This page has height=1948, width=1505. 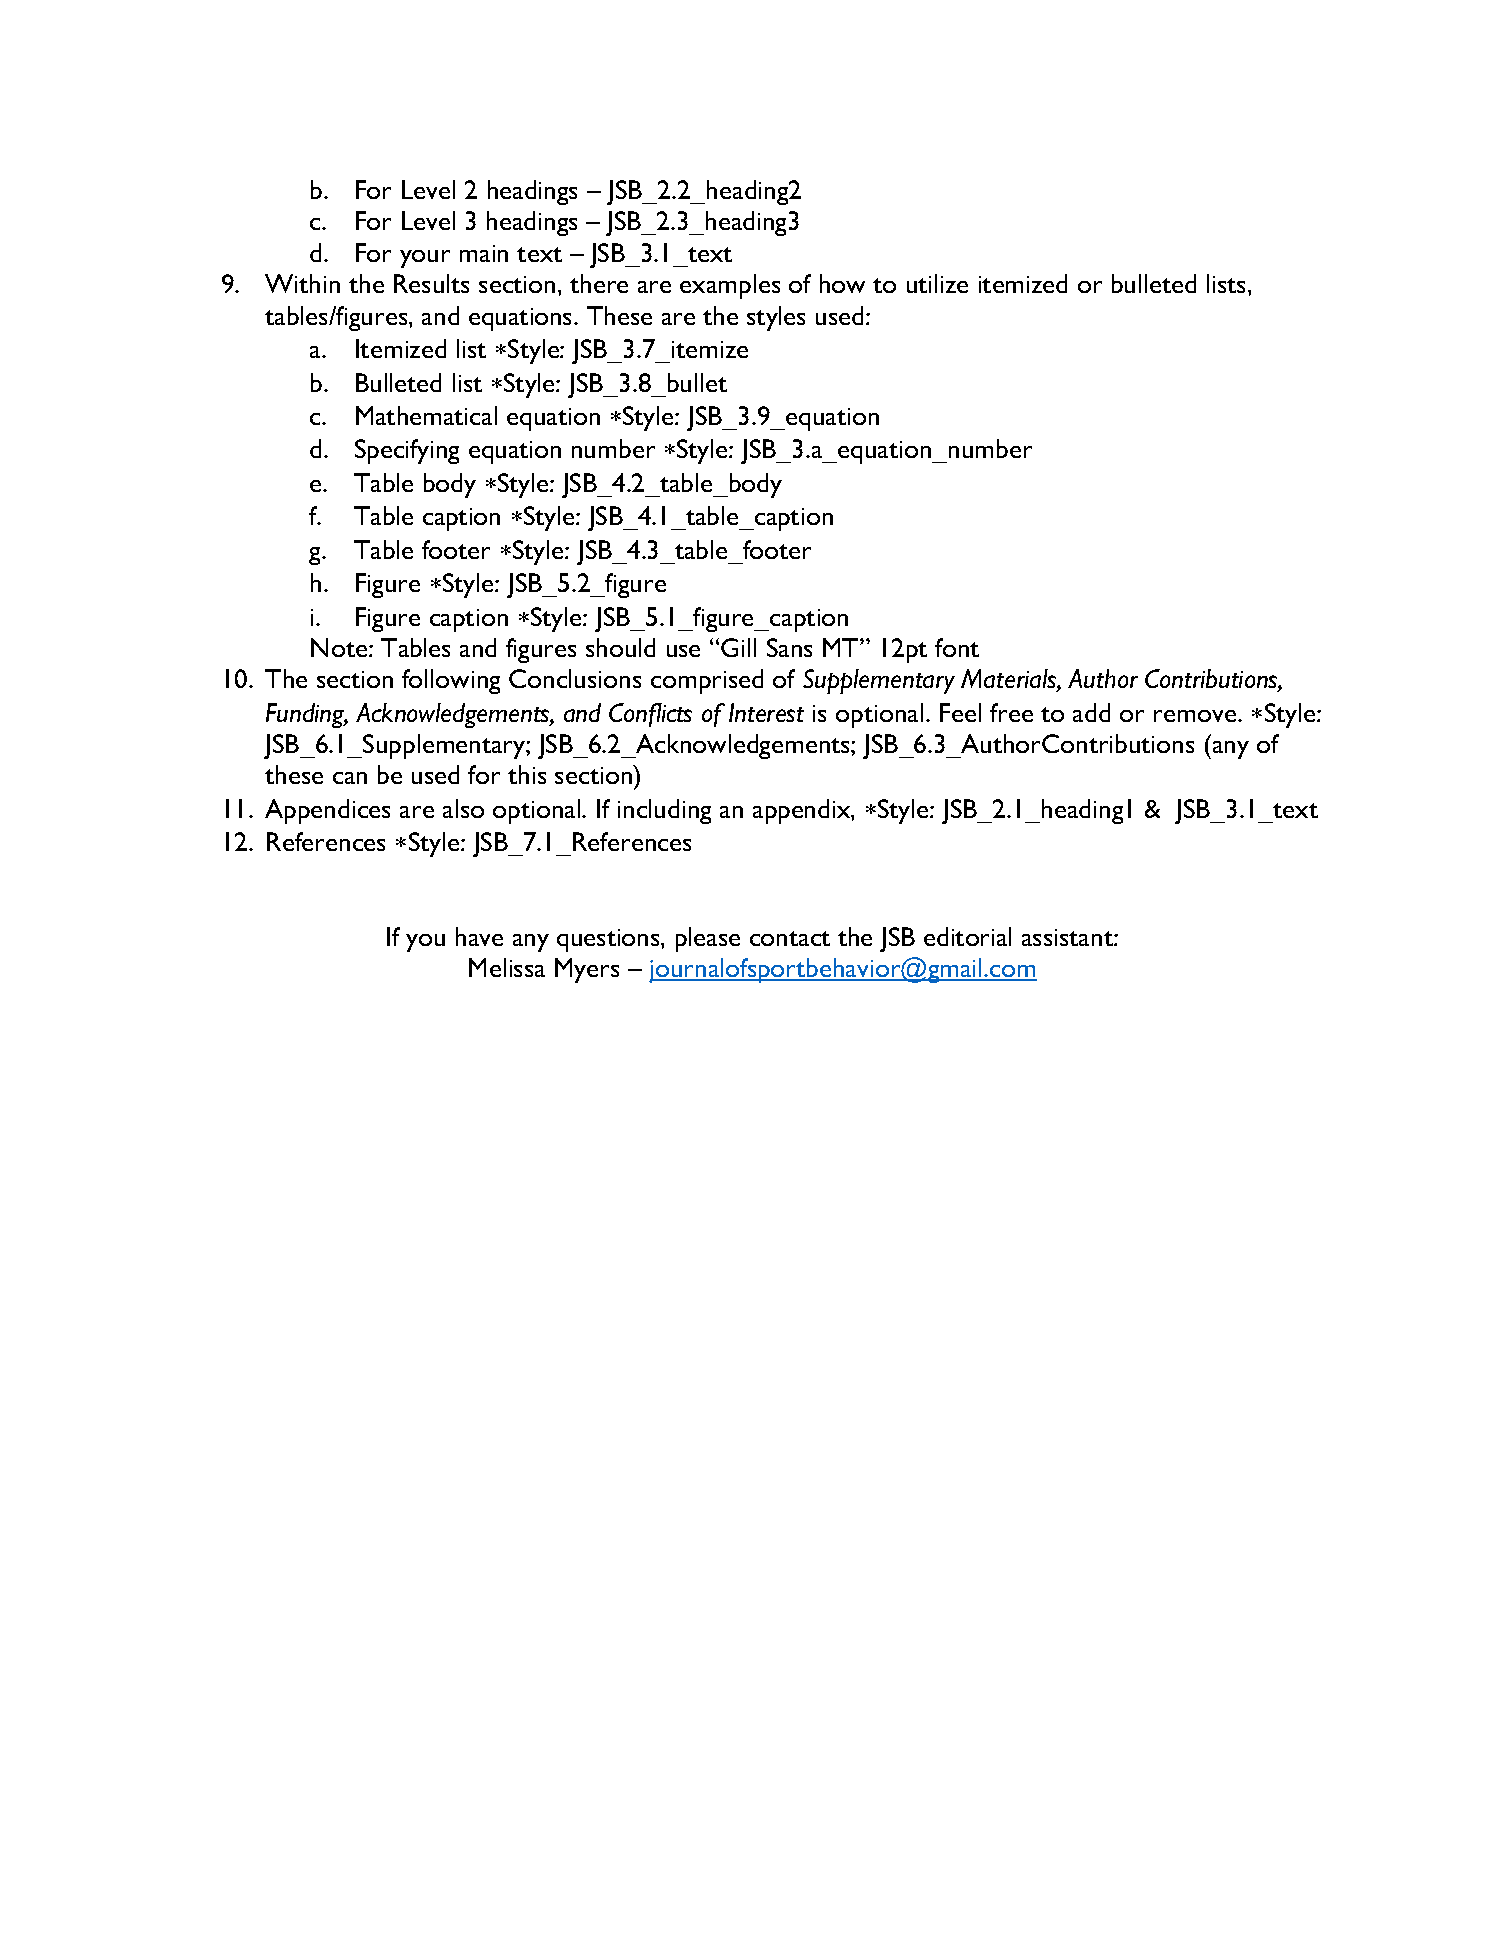 What do you see at coordinates (431, 283) in the page?
I see `Results` at bounding box center [431, 283].
